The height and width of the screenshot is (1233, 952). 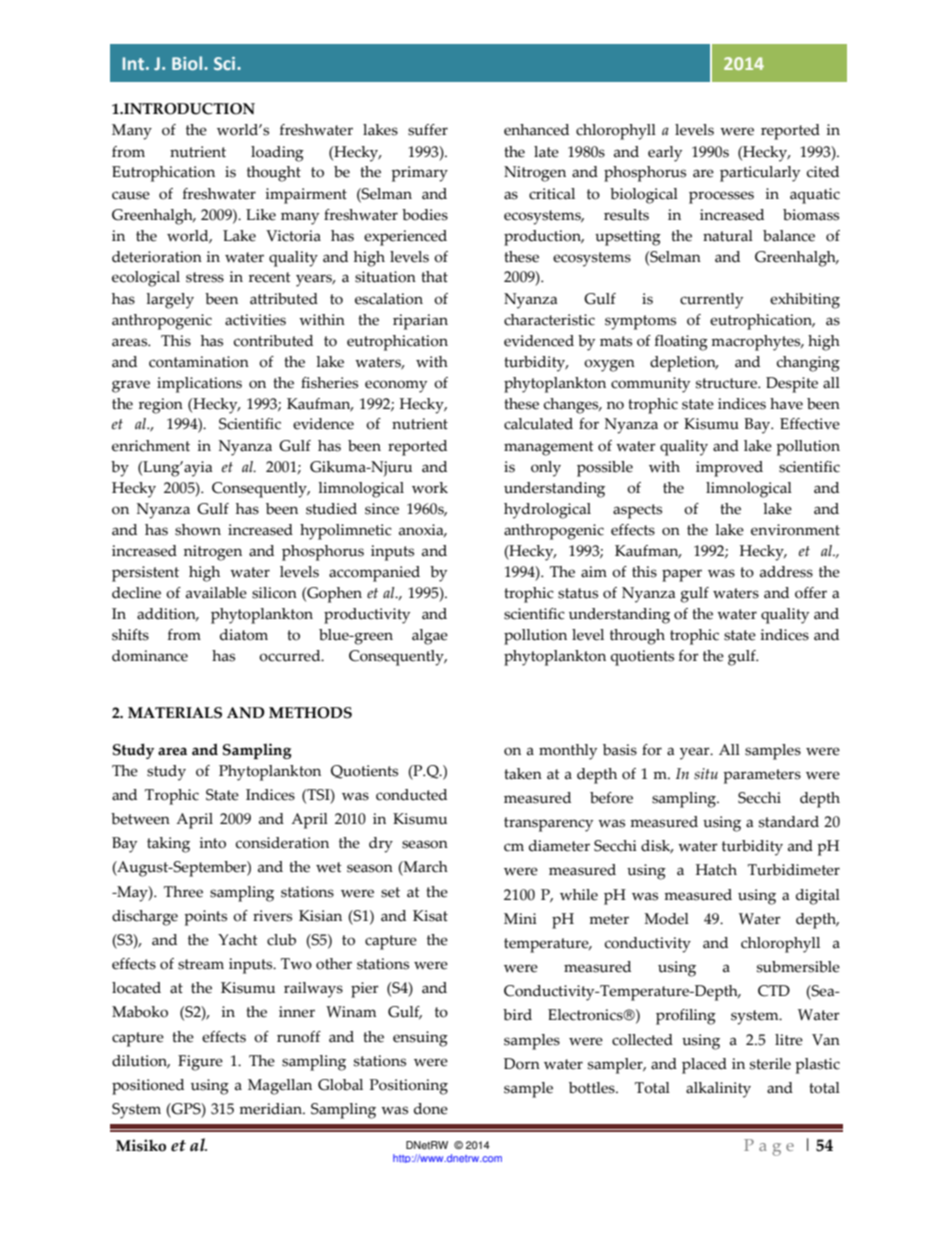 What do you see at coordinates (430, 637) in the screenshot?
I see `algae` at bounding box center [430, 637].
